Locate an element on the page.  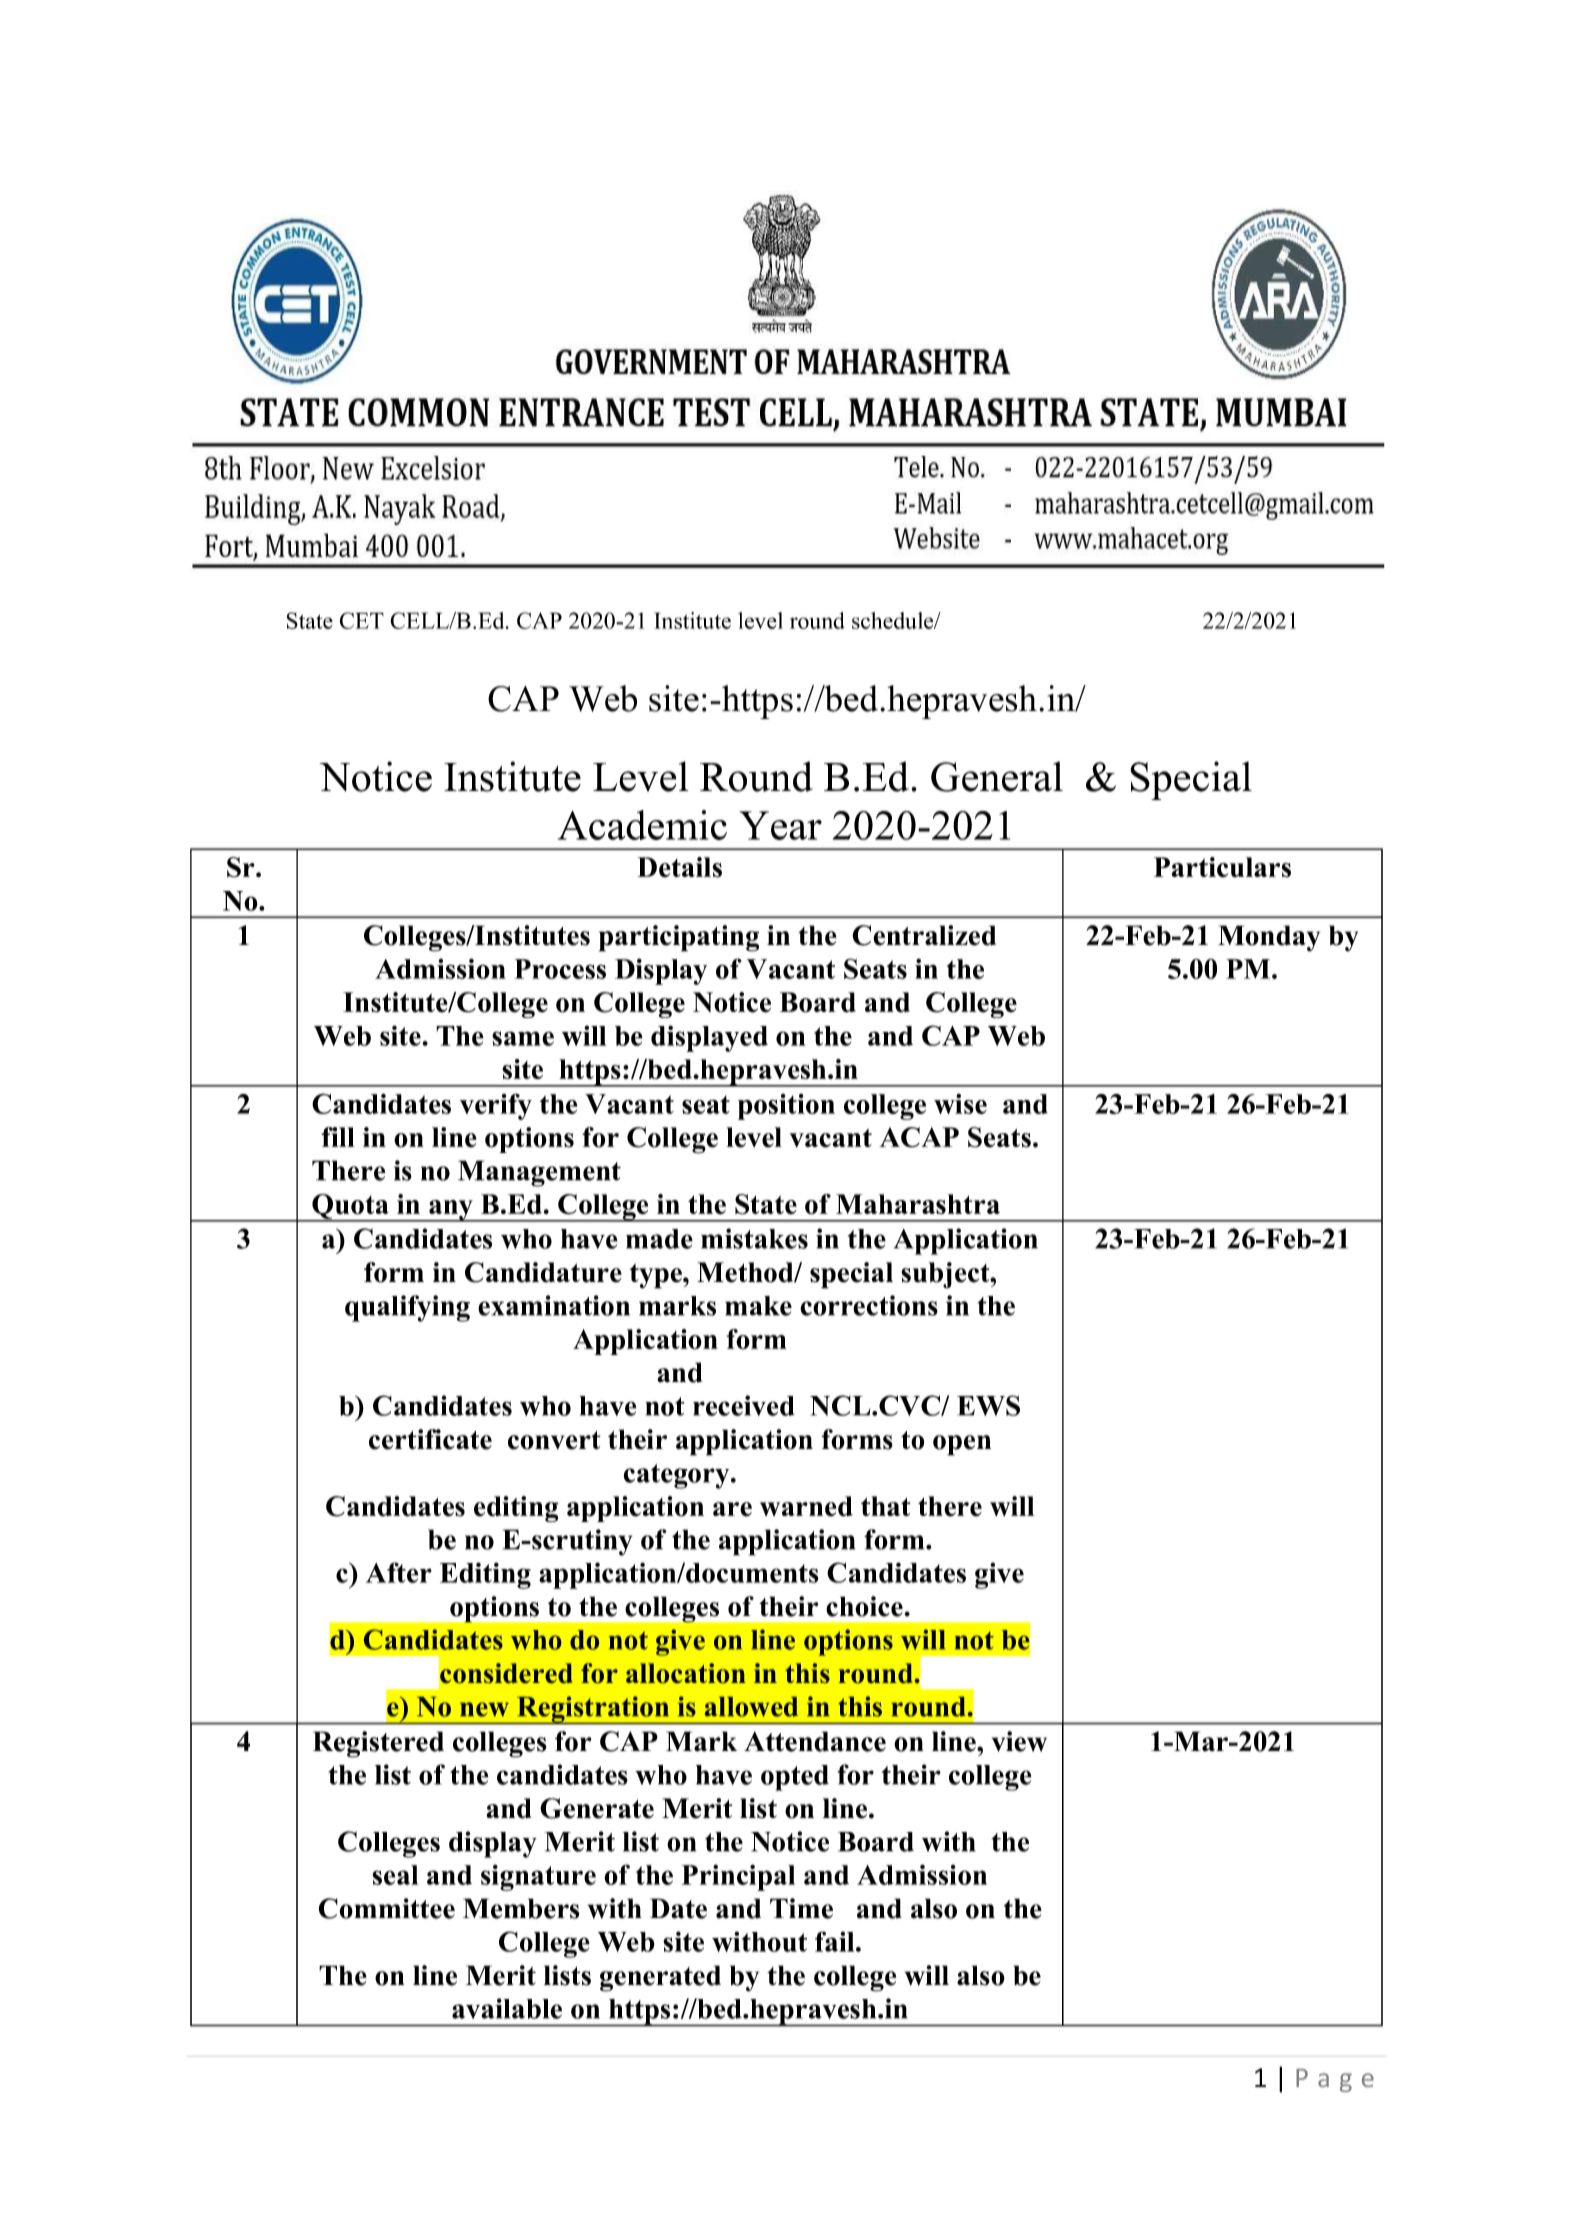
Year is located at coordinates (780, 825).
